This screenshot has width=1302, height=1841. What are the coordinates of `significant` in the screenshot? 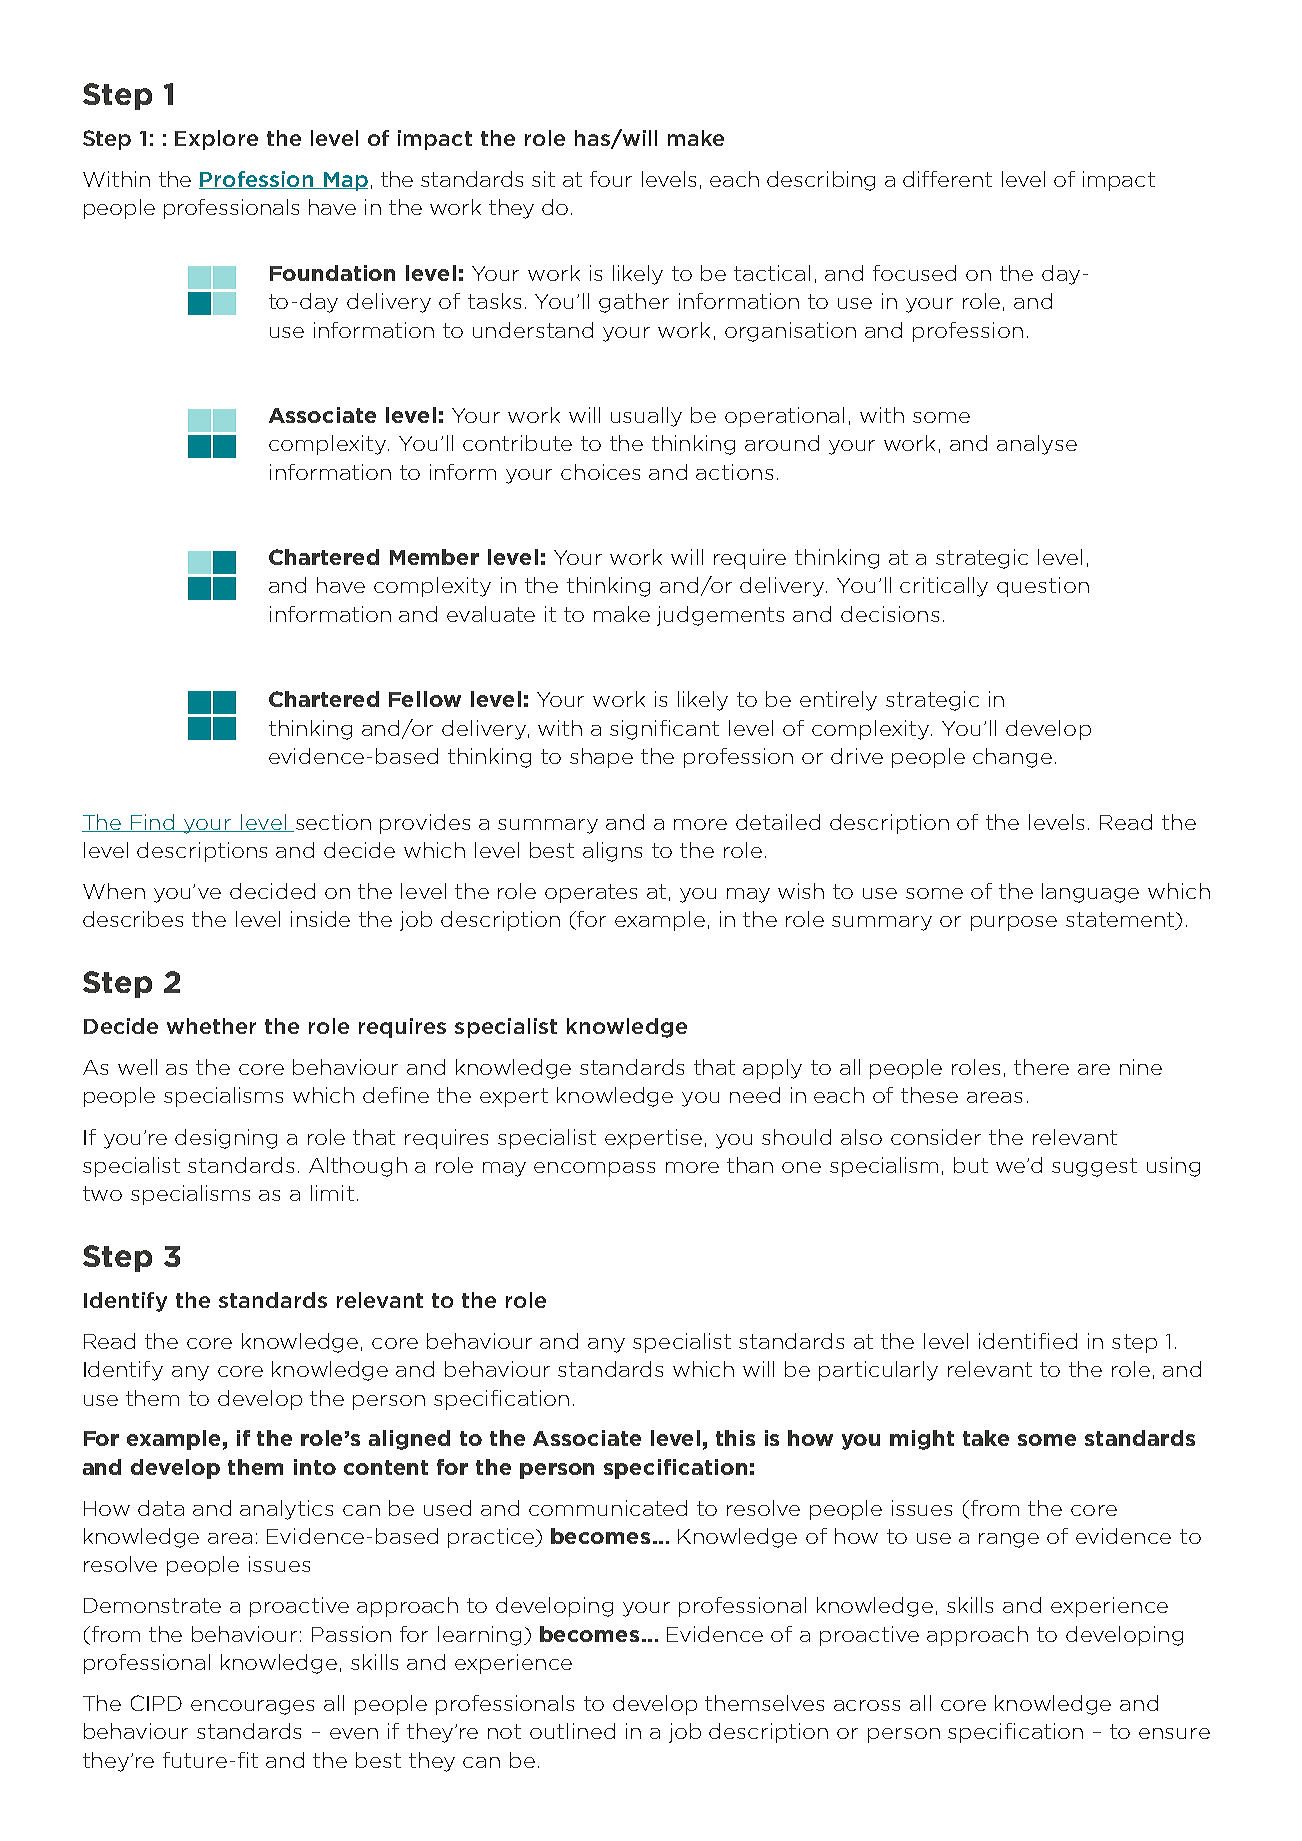 It's located at (664, 730).
